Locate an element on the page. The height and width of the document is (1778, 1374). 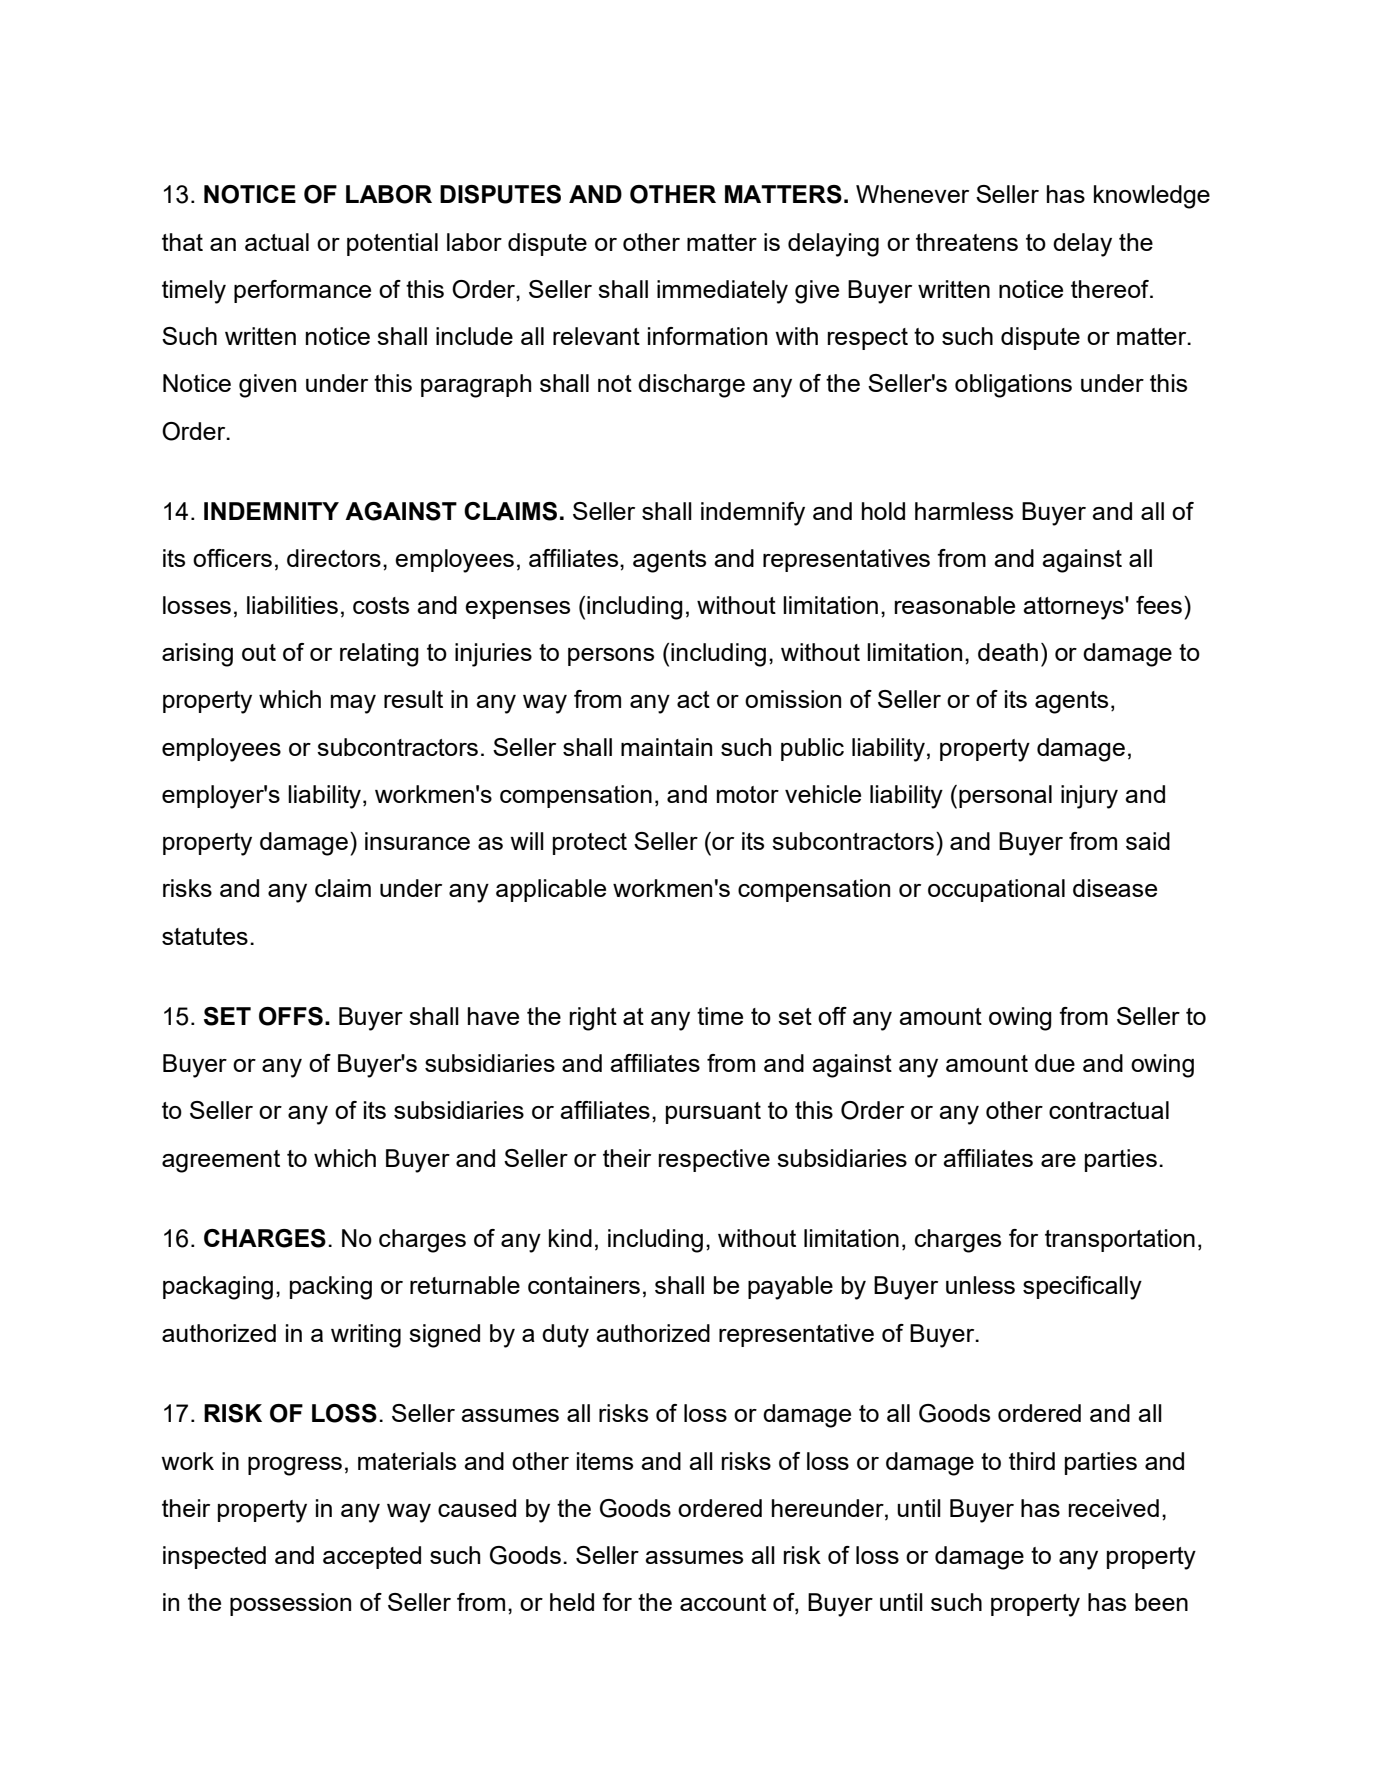
account is located at coordinates (723, 1602).
